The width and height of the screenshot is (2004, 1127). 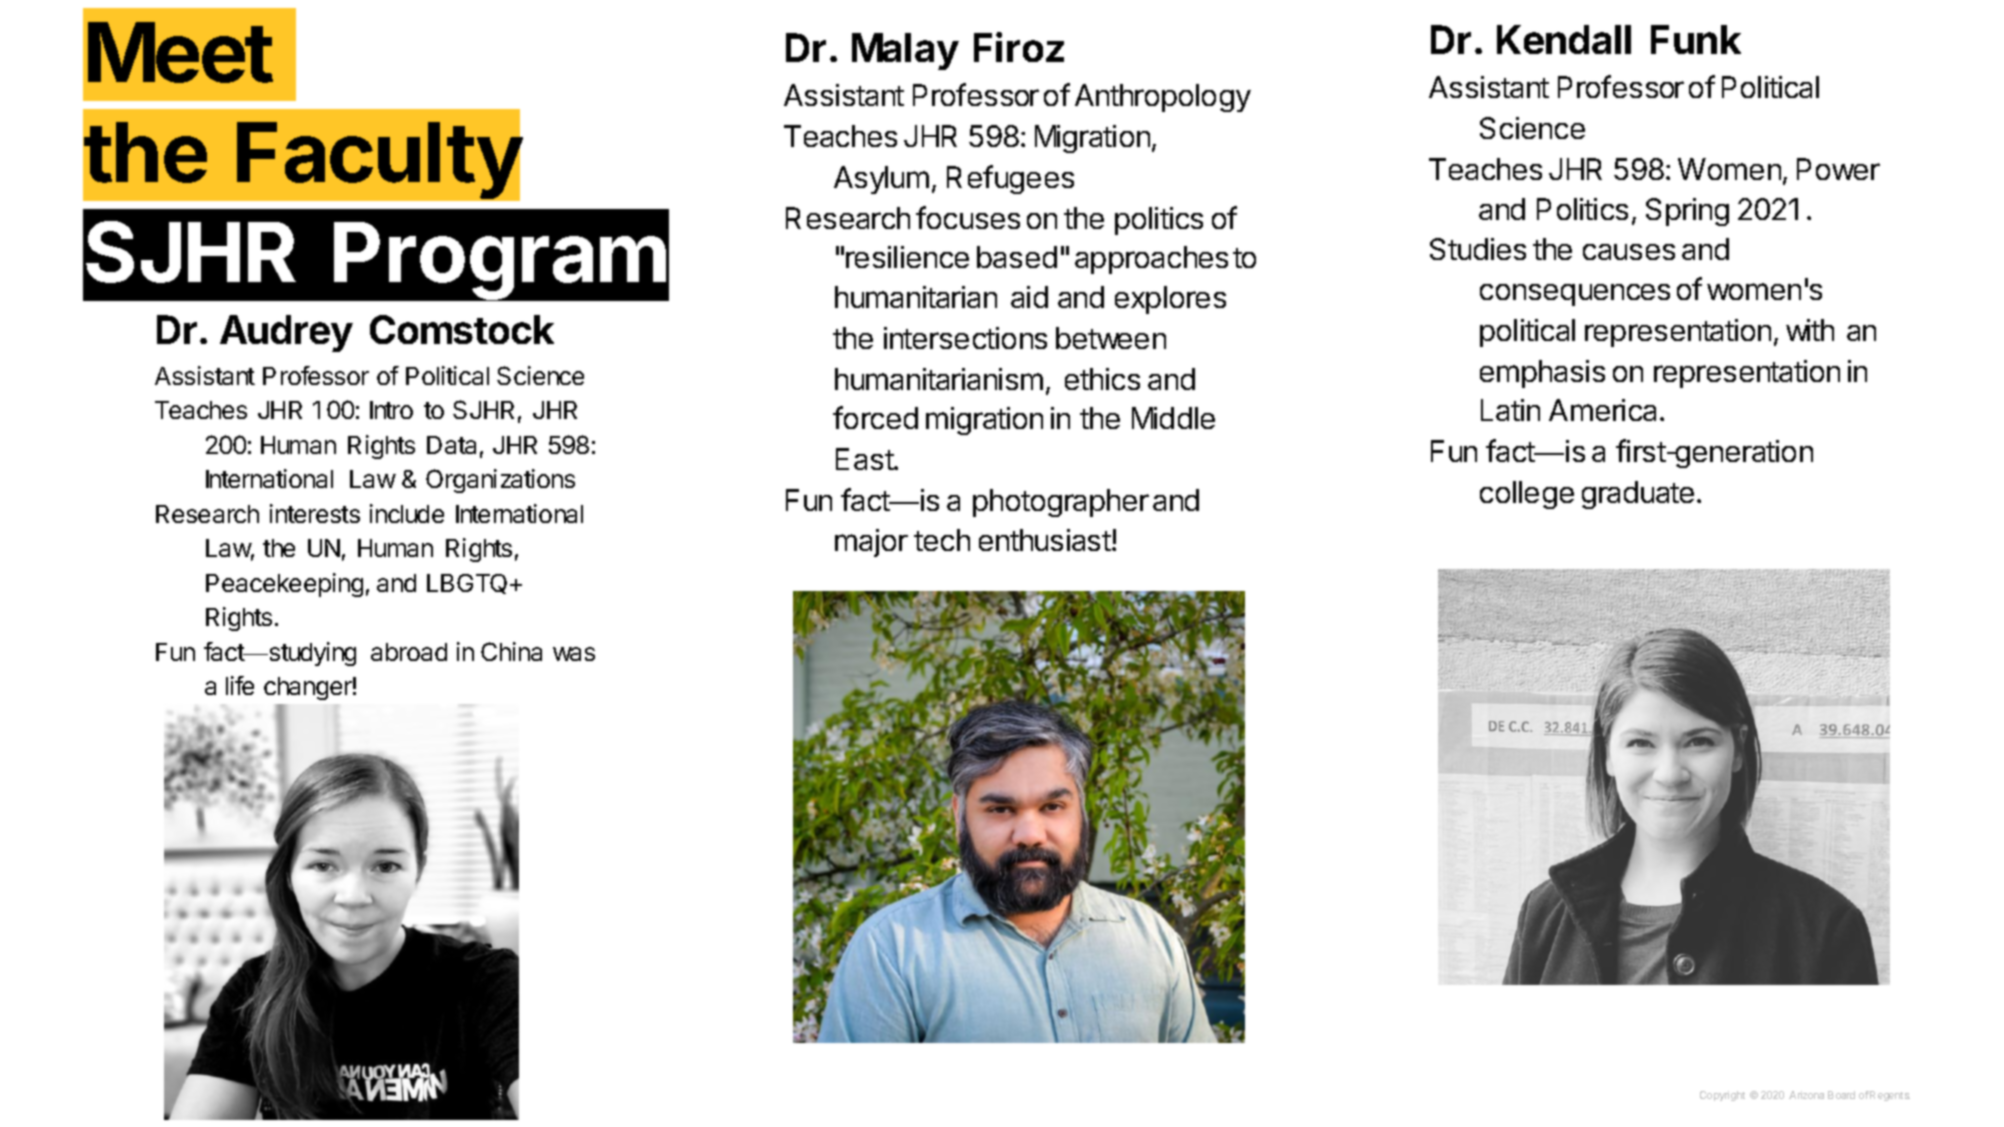 What do you see at coordinates (1696, 39) in the screenshot?
I see `Funk` at bounding box center [1696, 39].
